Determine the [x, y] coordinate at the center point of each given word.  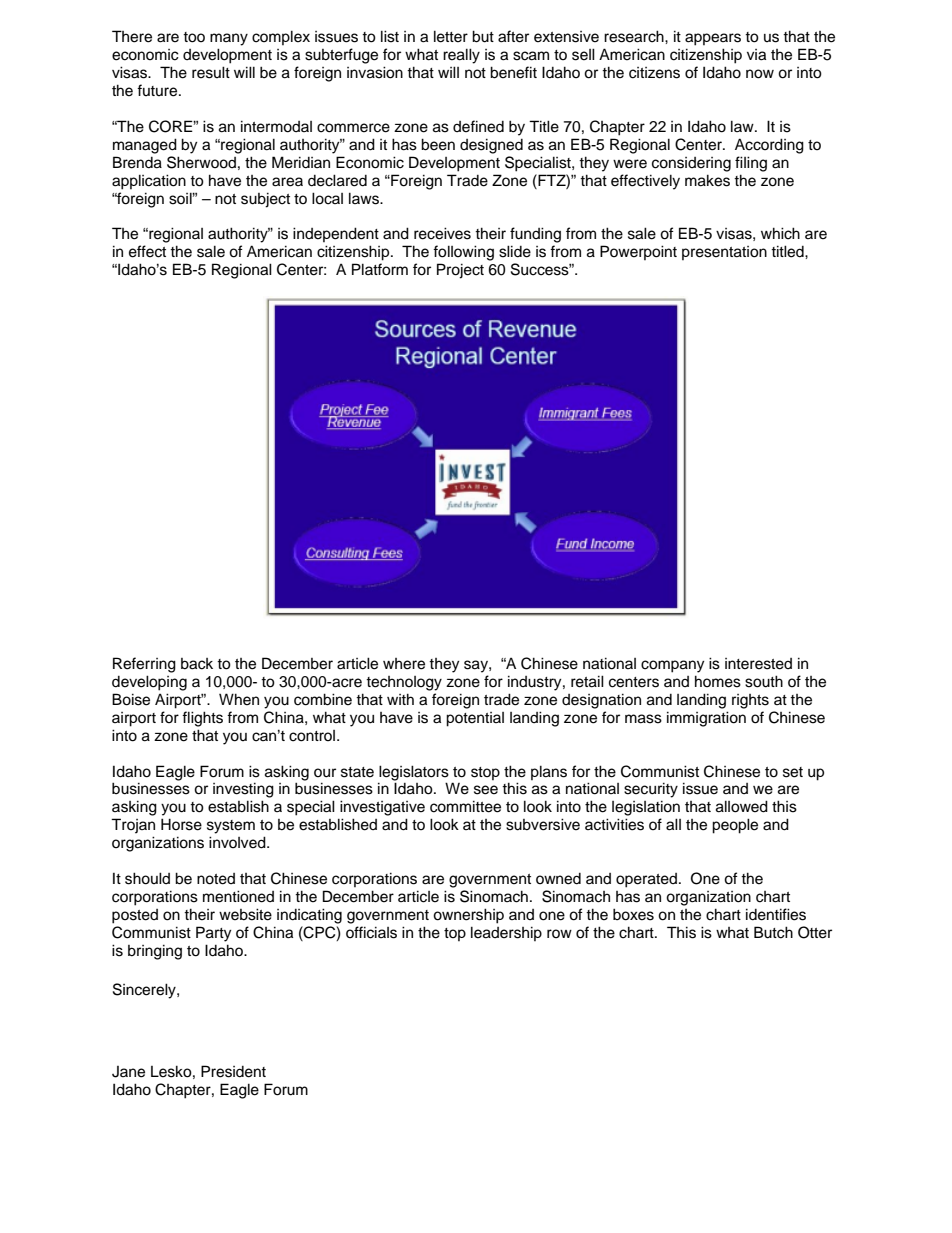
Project [460, 271]
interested [758, 664]
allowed [742, 806]
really [461, 56]
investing [243, 790]
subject [265, 200]
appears [713, 39]
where [404, 664]
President [233, 1071]
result [211, 72]
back [197, 664]
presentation [724, 253]
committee [465, 806]
